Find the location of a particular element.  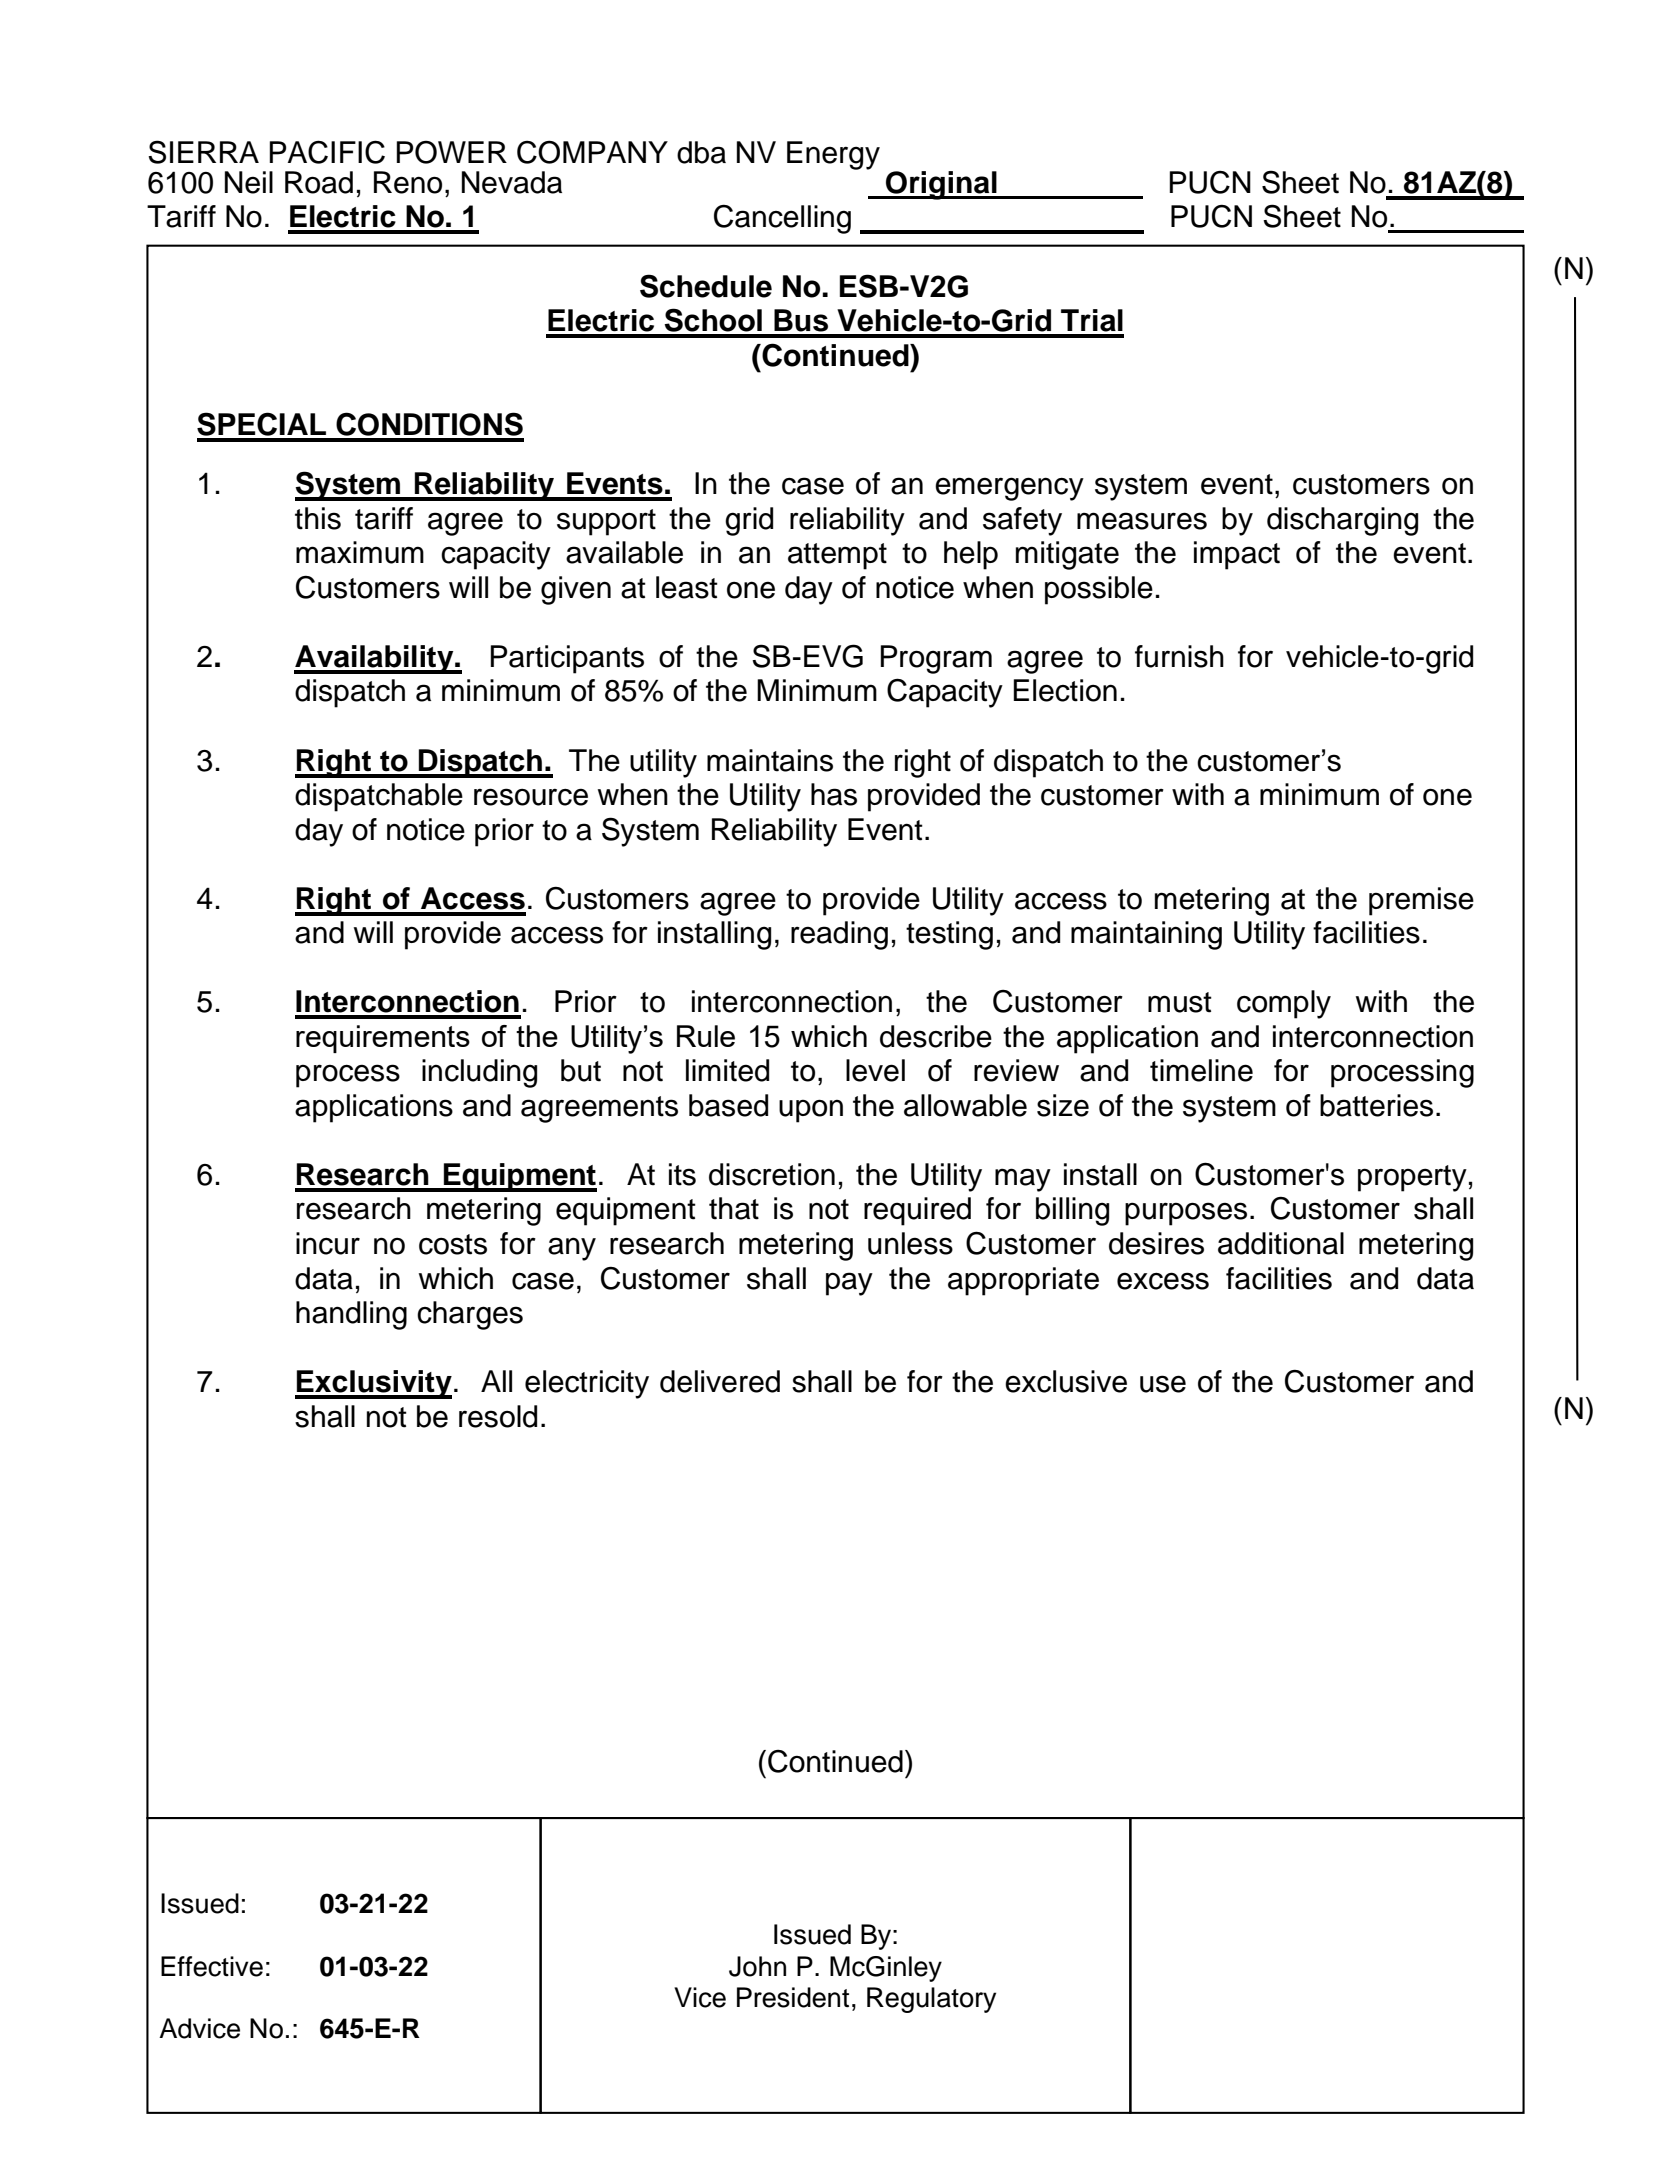

use is located at coordinates (1163, 1384).
